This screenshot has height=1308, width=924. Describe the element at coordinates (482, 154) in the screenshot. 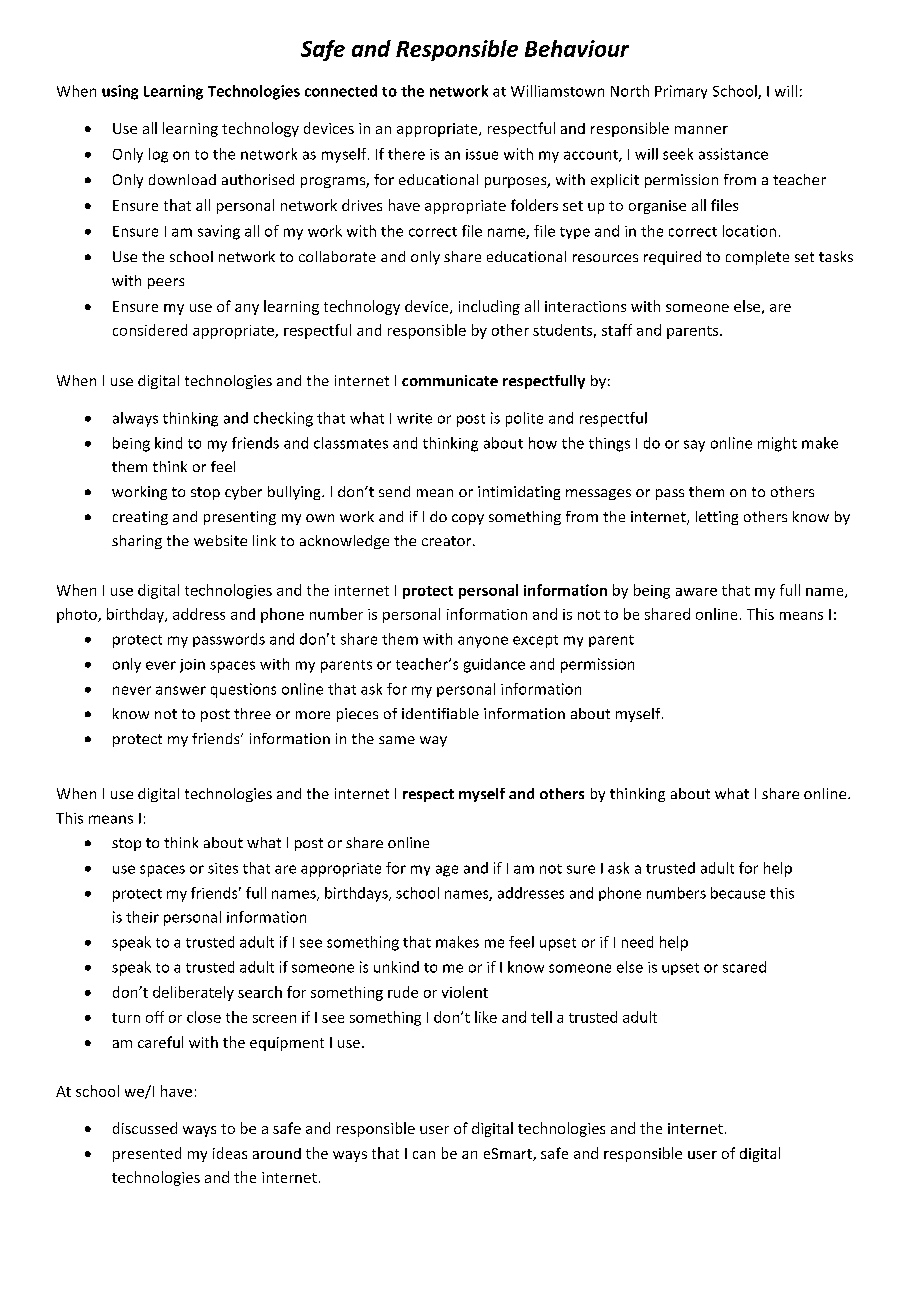

I see `issue` at that location.
